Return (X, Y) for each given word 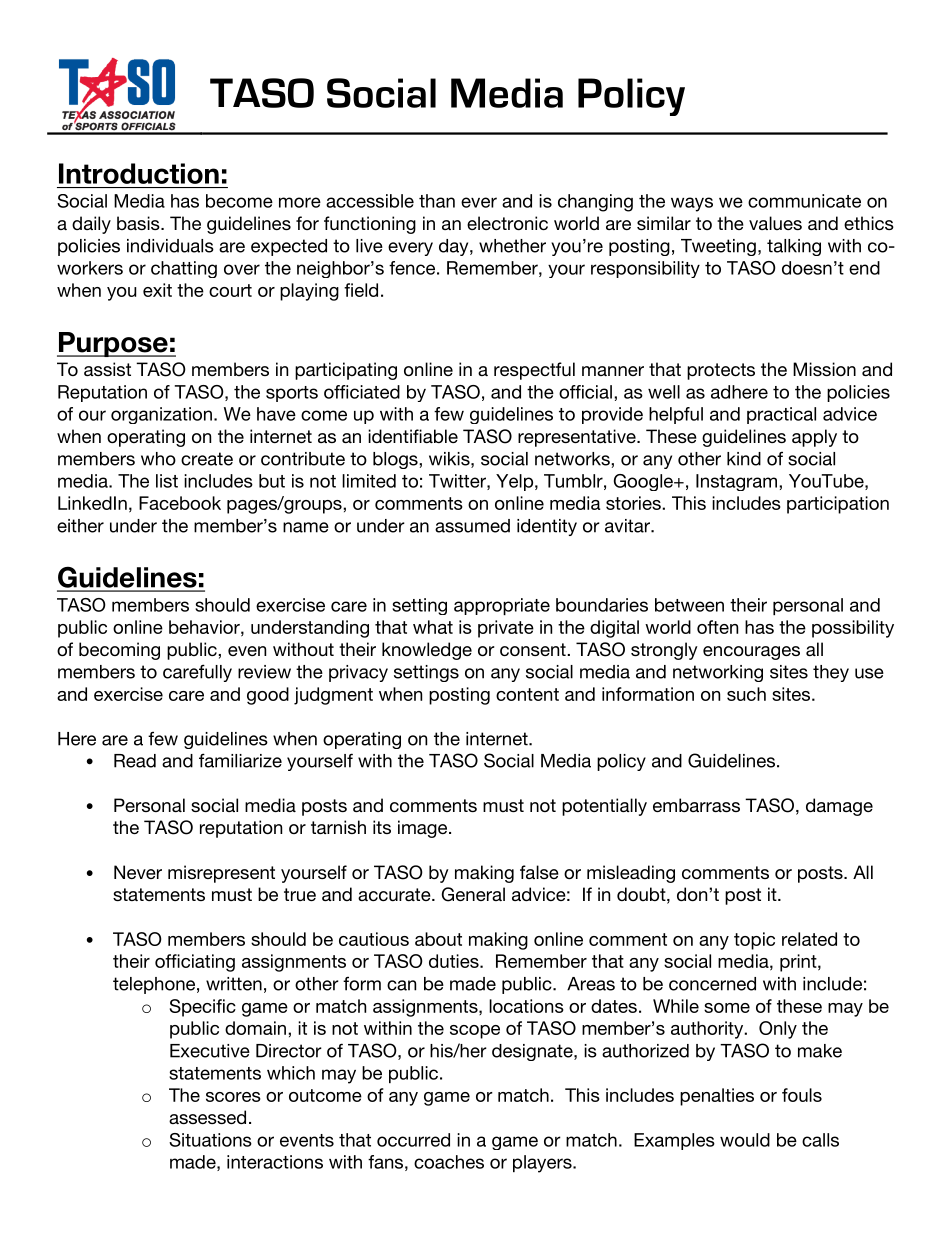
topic (754, 941)
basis (139, 223)
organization (161, 415)
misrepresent (221, 874)
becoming (119, 651)
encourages (751, 653)
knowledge (427, 651)
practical (781, 415)
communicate (804, 201)
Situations (210, 1140)
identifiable (413, 436)
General (473, 894)
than (437, 201)
